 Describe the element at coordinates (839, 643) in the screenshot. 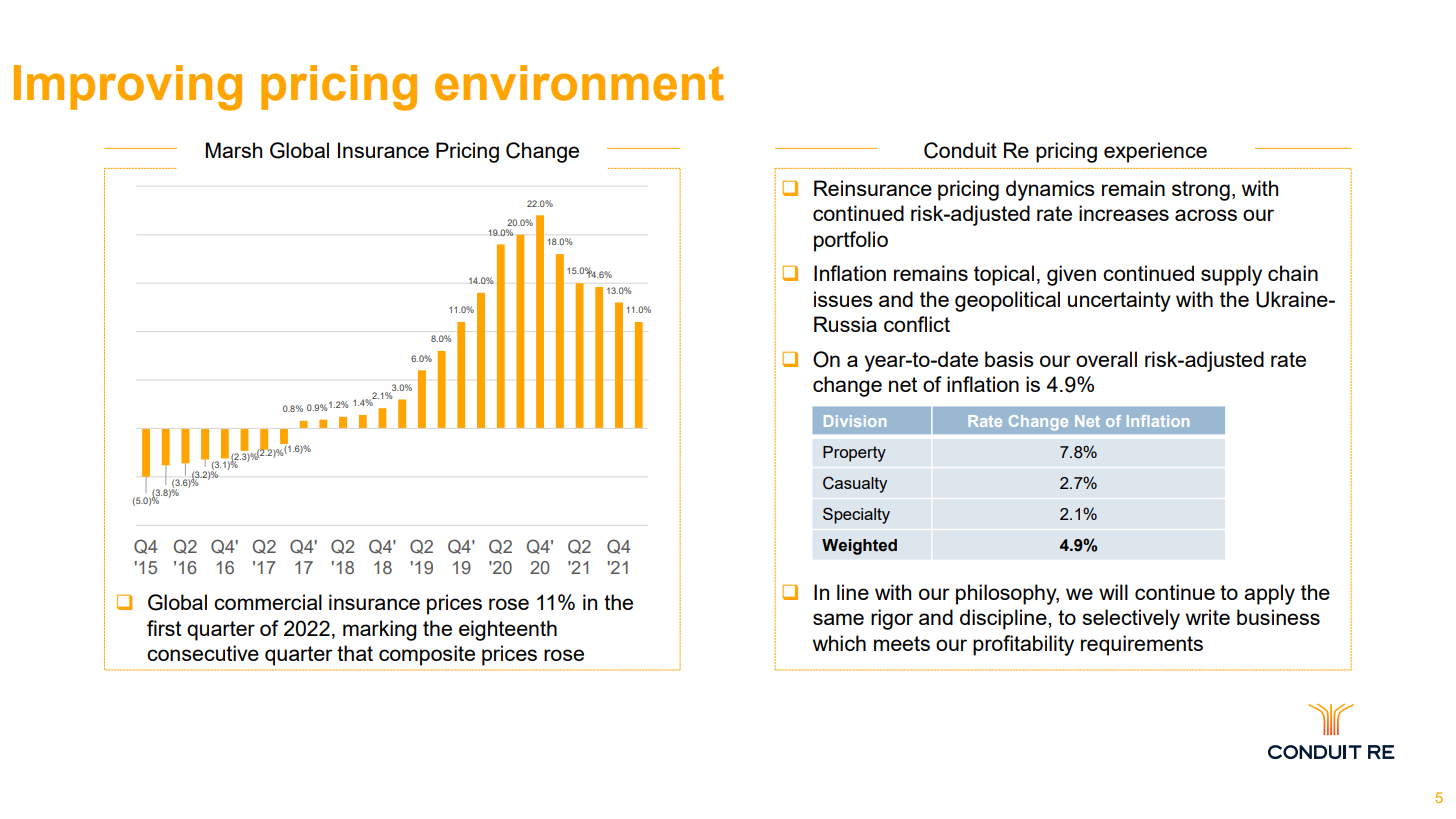

I see `which` at that location.
